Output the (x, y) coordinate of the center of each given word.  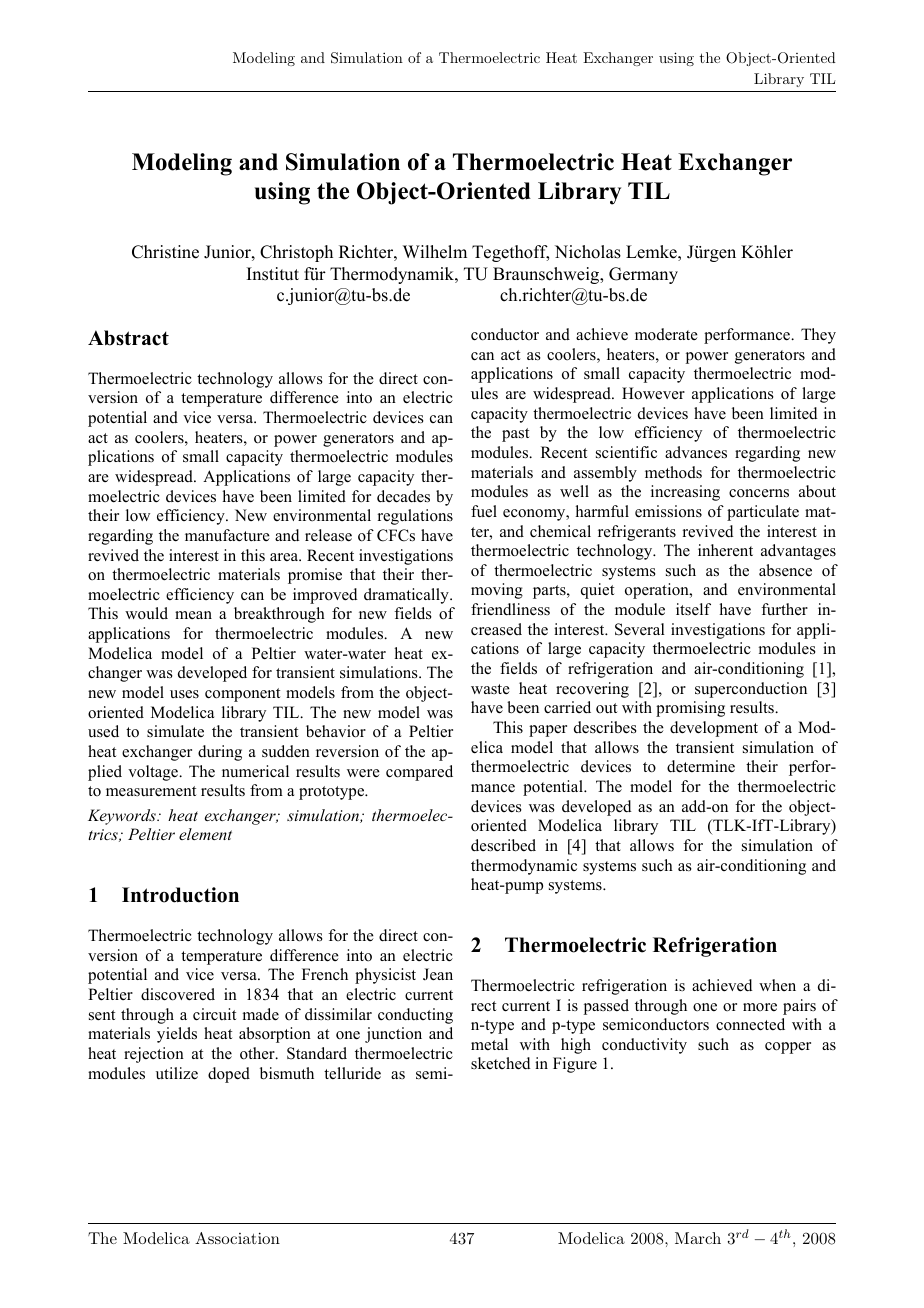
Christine (165, 252)
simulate (175, 731)
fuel (484, 511)
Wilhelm (435, 252)
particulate (763, 513)
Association (237, 1238)
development (714, 729)
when (777, 985)
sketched (501, 1063)
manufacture (227, 535)
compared (419, 773)
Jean (438, 974)
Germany (643, 275)
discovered (178, 994)
